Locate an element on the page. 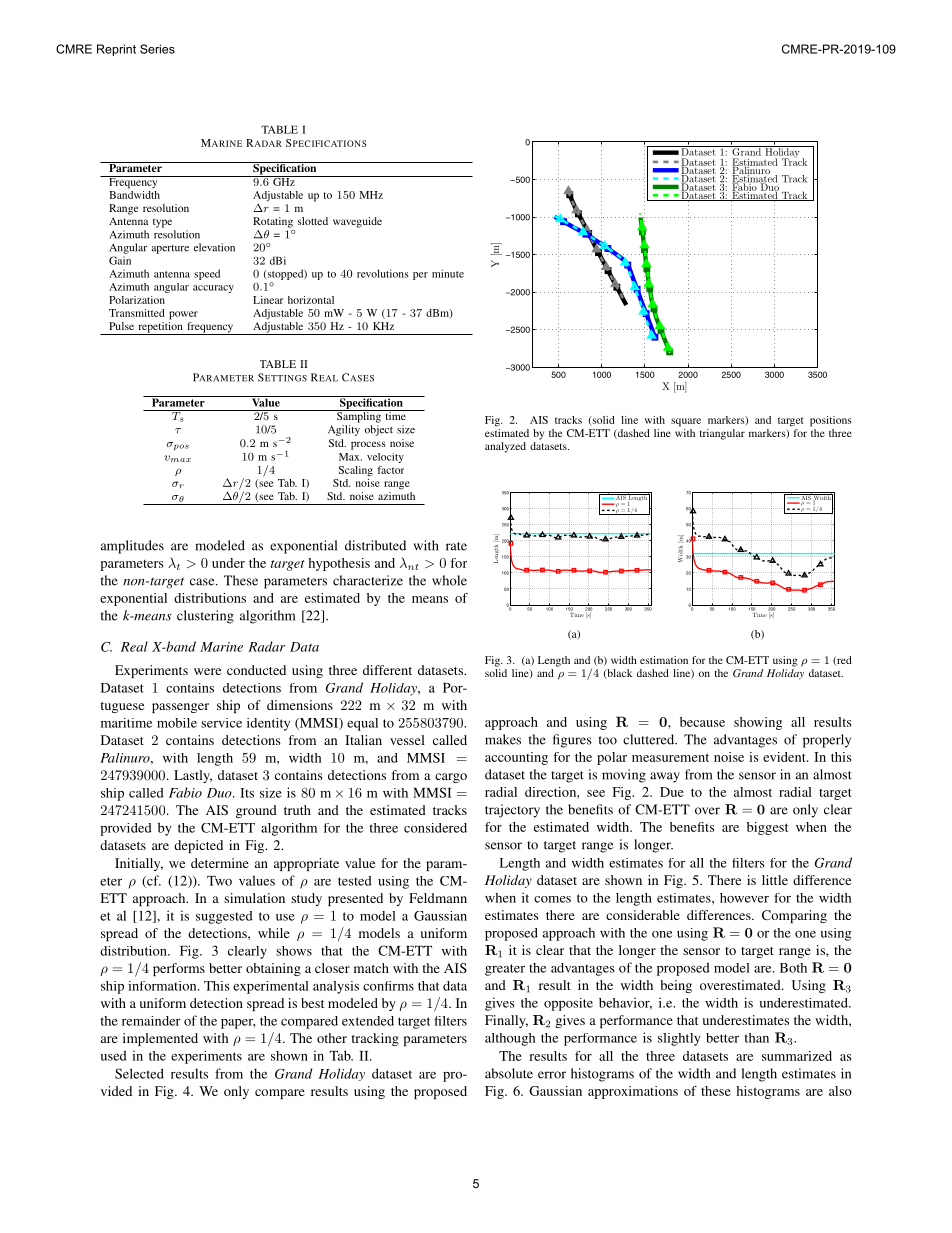 The image size is (952, 1233). showing is located at coordinates (758, 723).
